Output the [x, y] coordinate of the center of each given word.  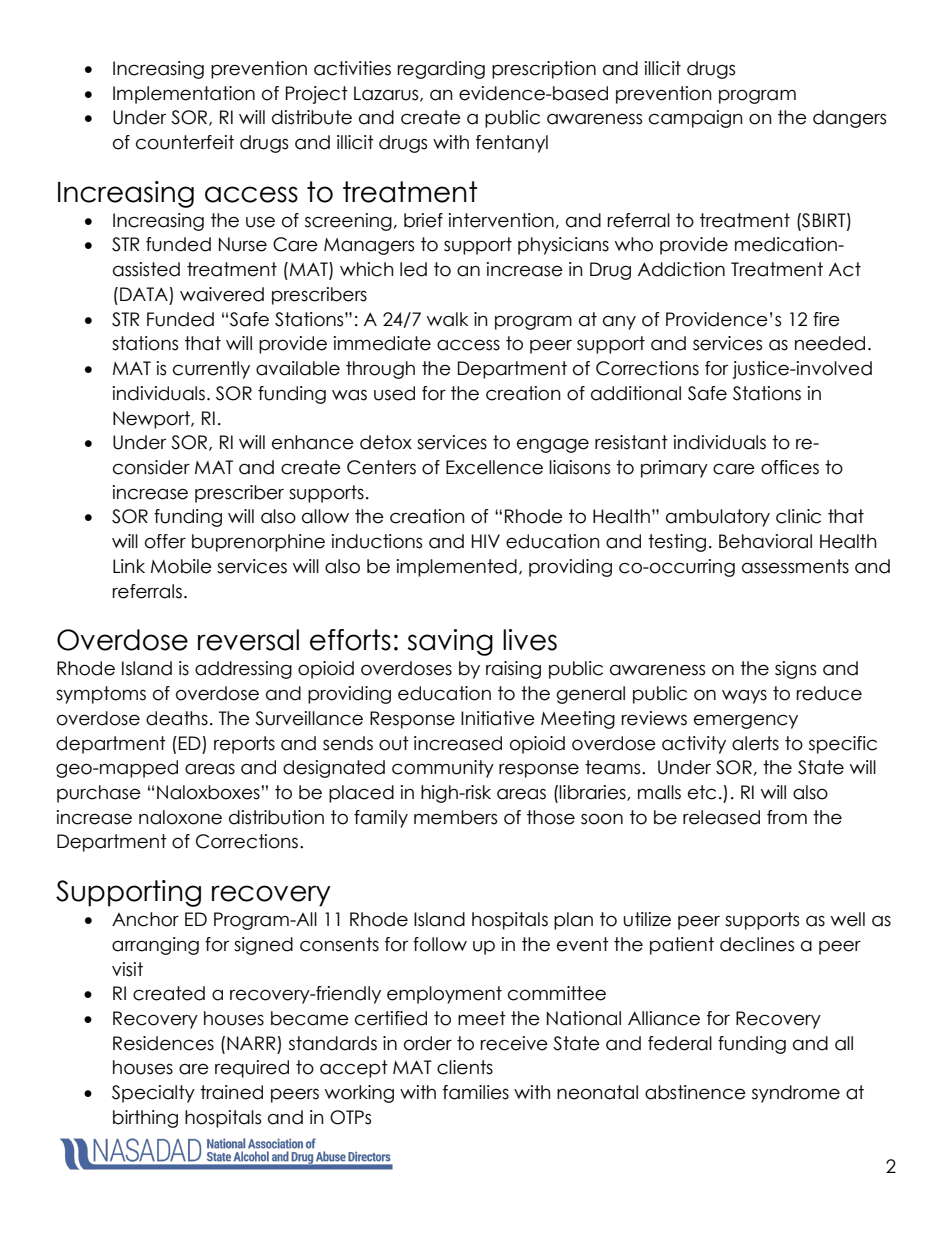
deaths [177, 718]
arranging [155, 946]
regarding [441, 70]
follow [440, 944]
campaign [696, 119]
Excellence [494, 467]
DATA [144, 294]
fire [826, 319]
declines [757, 944]
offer [165, 541]
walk [447, 319]
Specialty [153, 1094]
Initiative [498, 718]
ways [744, 696]
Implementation [184, 95]
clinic [798, 516]
